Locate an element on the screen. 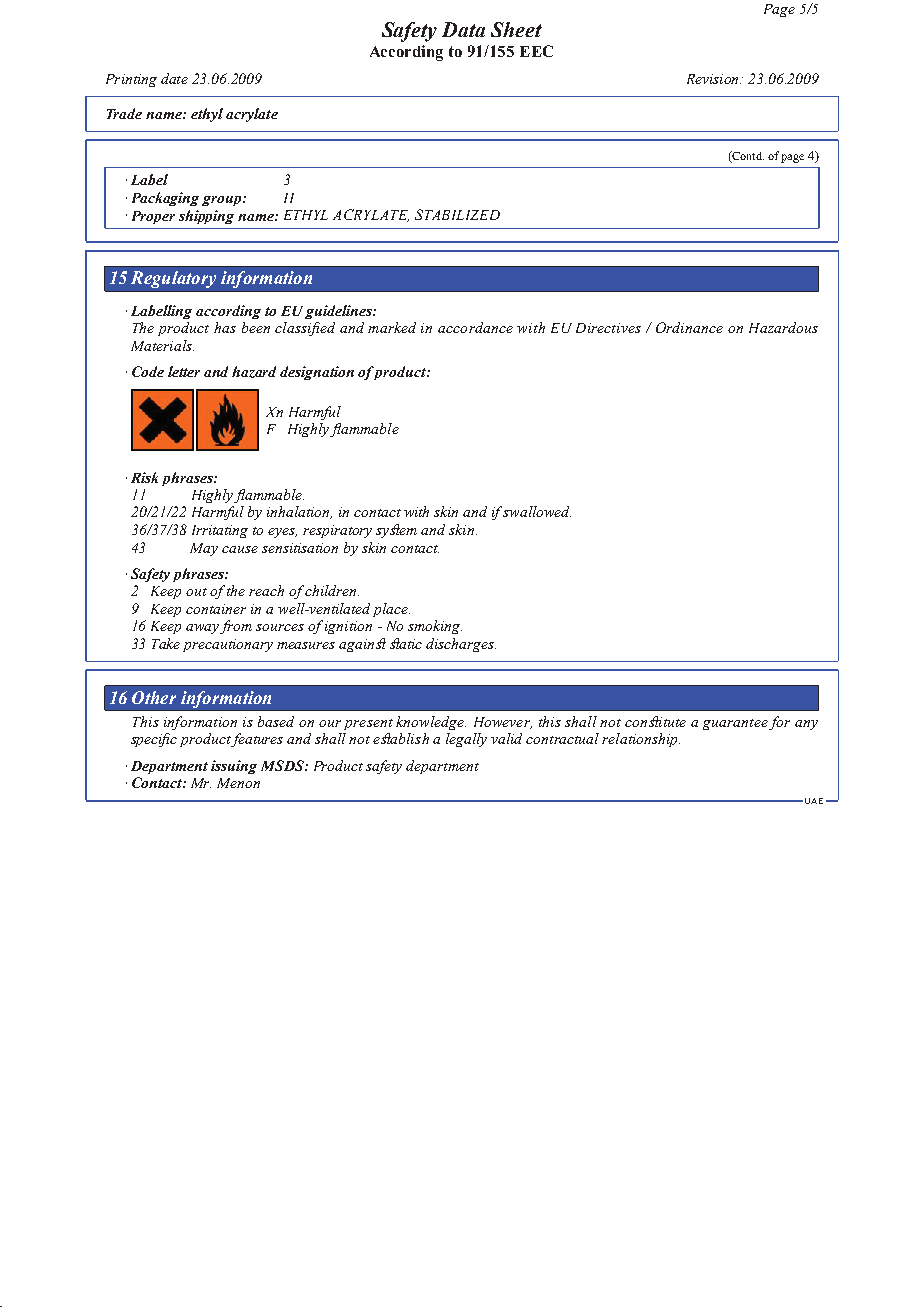 The height and width of the screenshot is (1308, 924). Trade is located at coordinates (124, 113).
